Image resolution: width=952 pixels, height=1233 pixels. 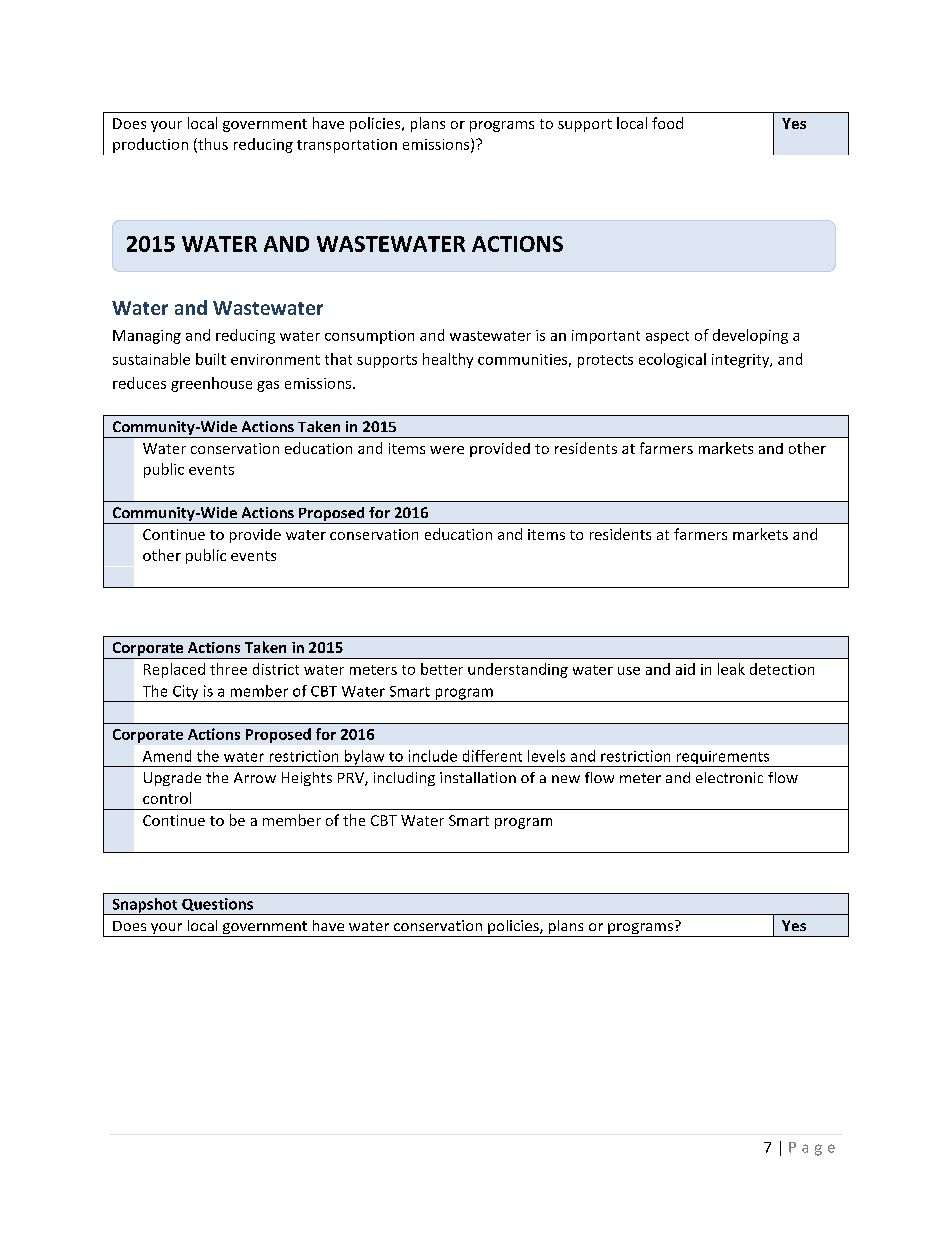 I want to click on transportation, so click(x=347, y=146).
